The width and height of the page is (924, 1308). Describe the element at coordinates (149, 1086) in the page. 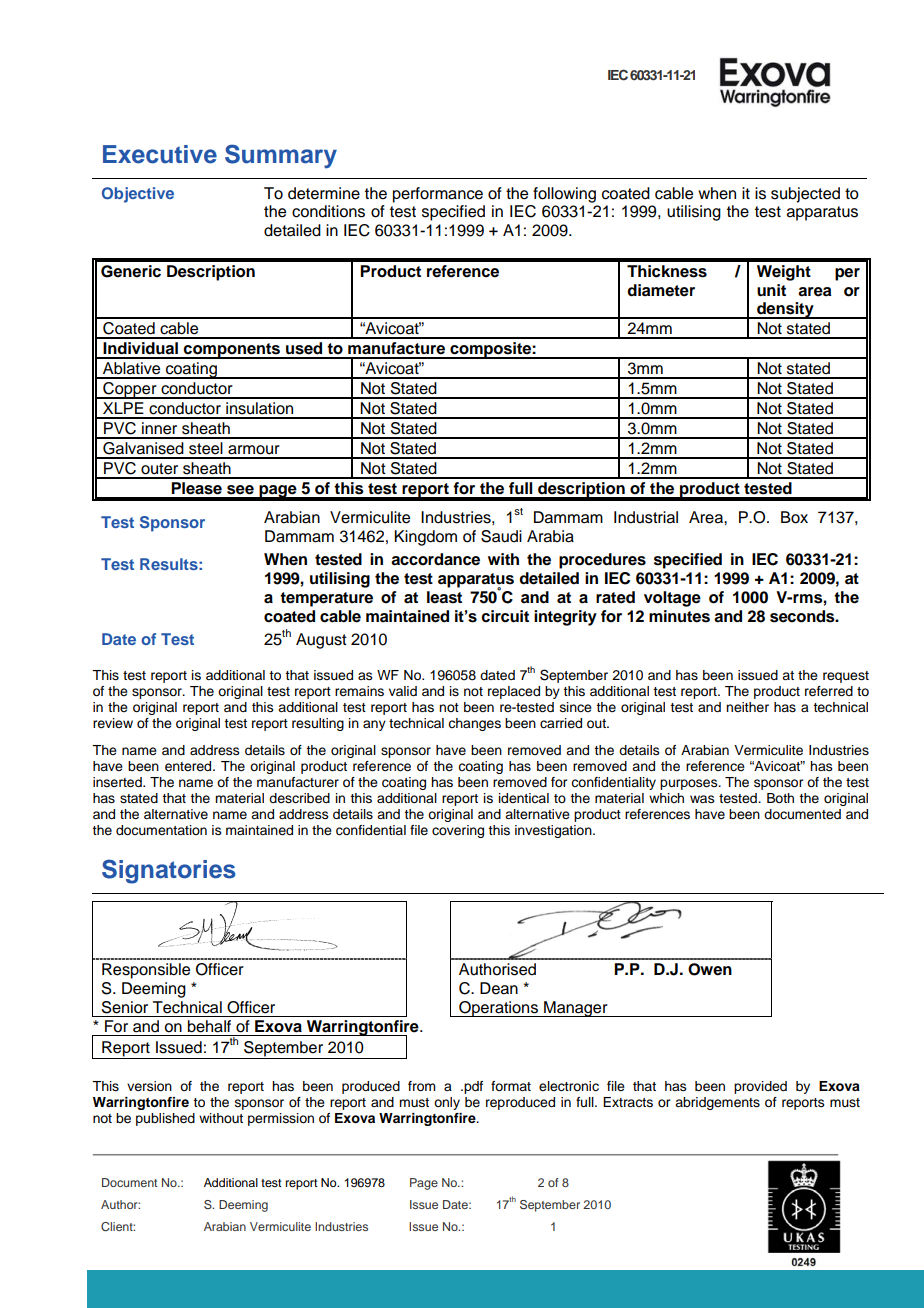

I see `version` at that location.
